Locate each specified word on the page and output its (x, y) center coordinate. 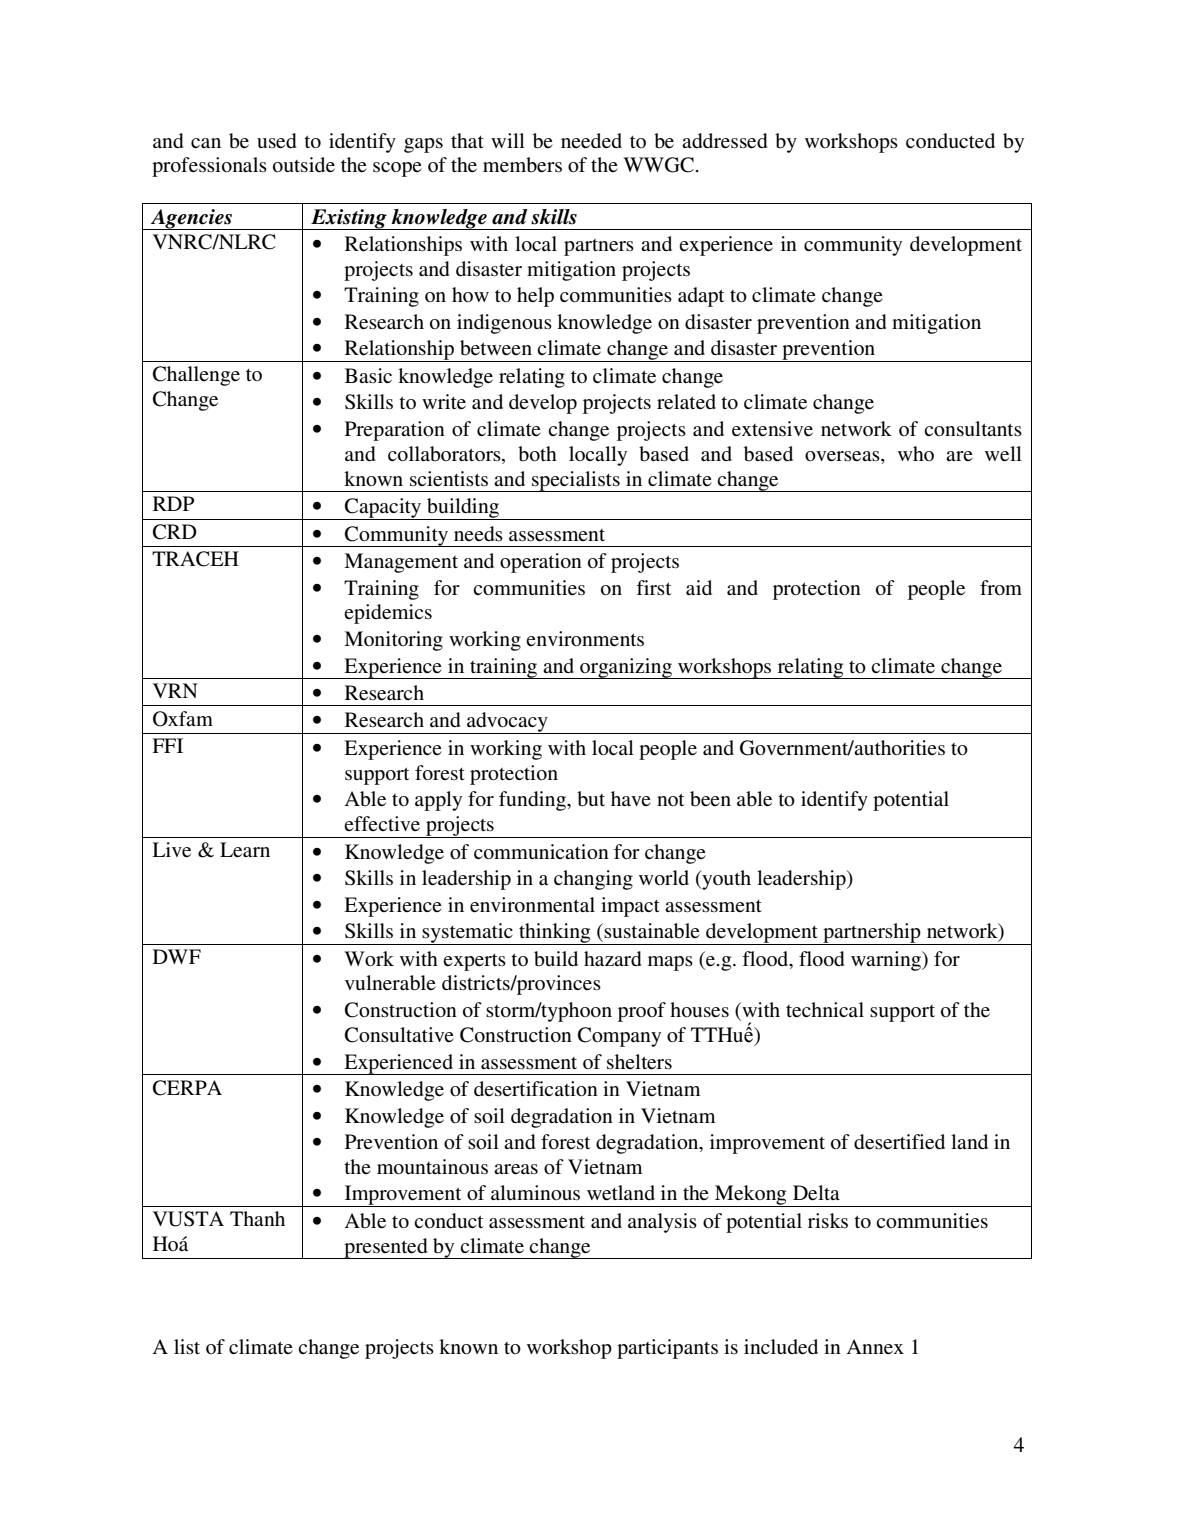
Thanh (257, 1218)
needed (591, 141)
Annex (875, 1346)
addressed (724, 141)
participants (667, 1349)
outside (304, 165)
